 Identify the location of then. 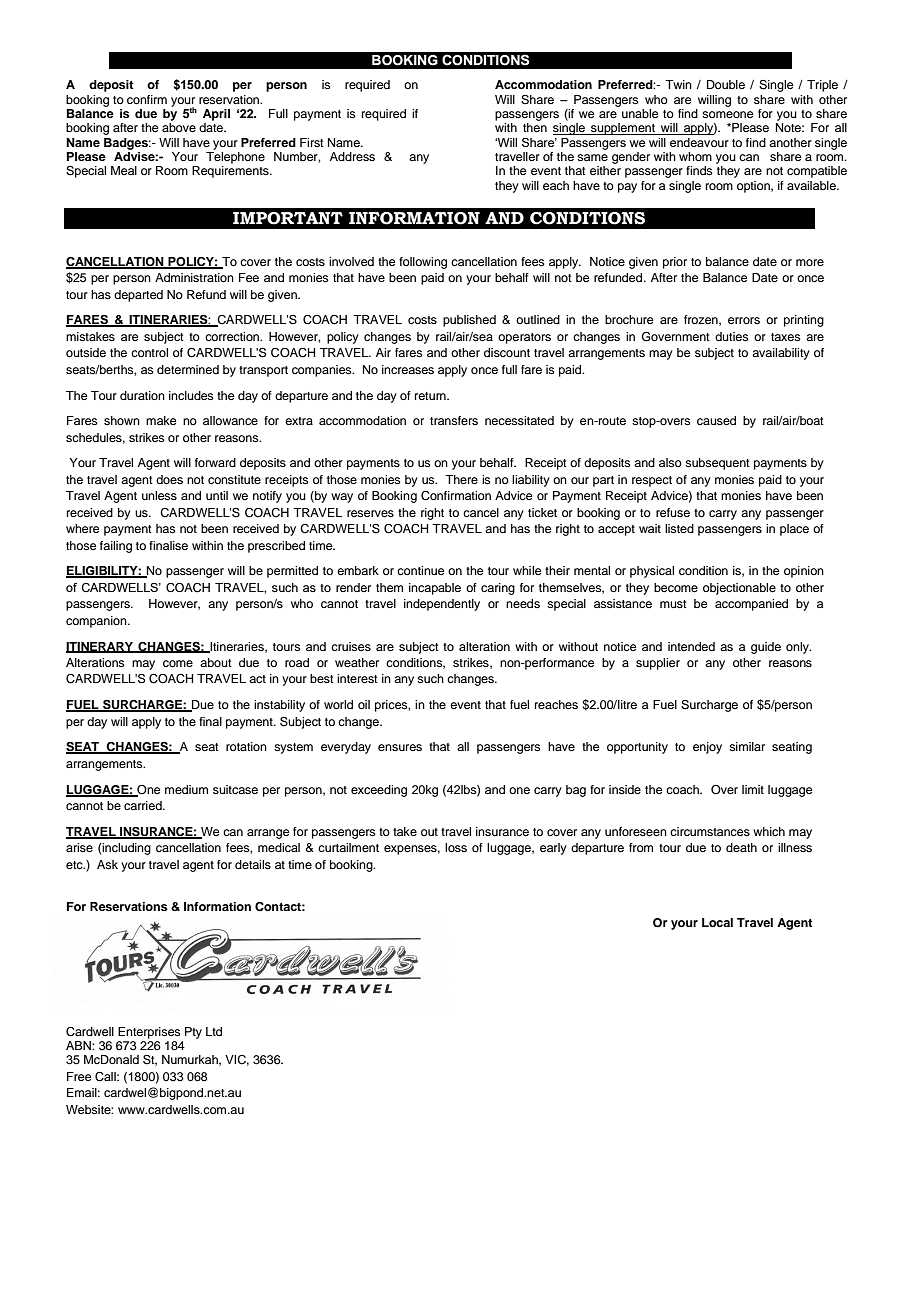
(535, 127).
